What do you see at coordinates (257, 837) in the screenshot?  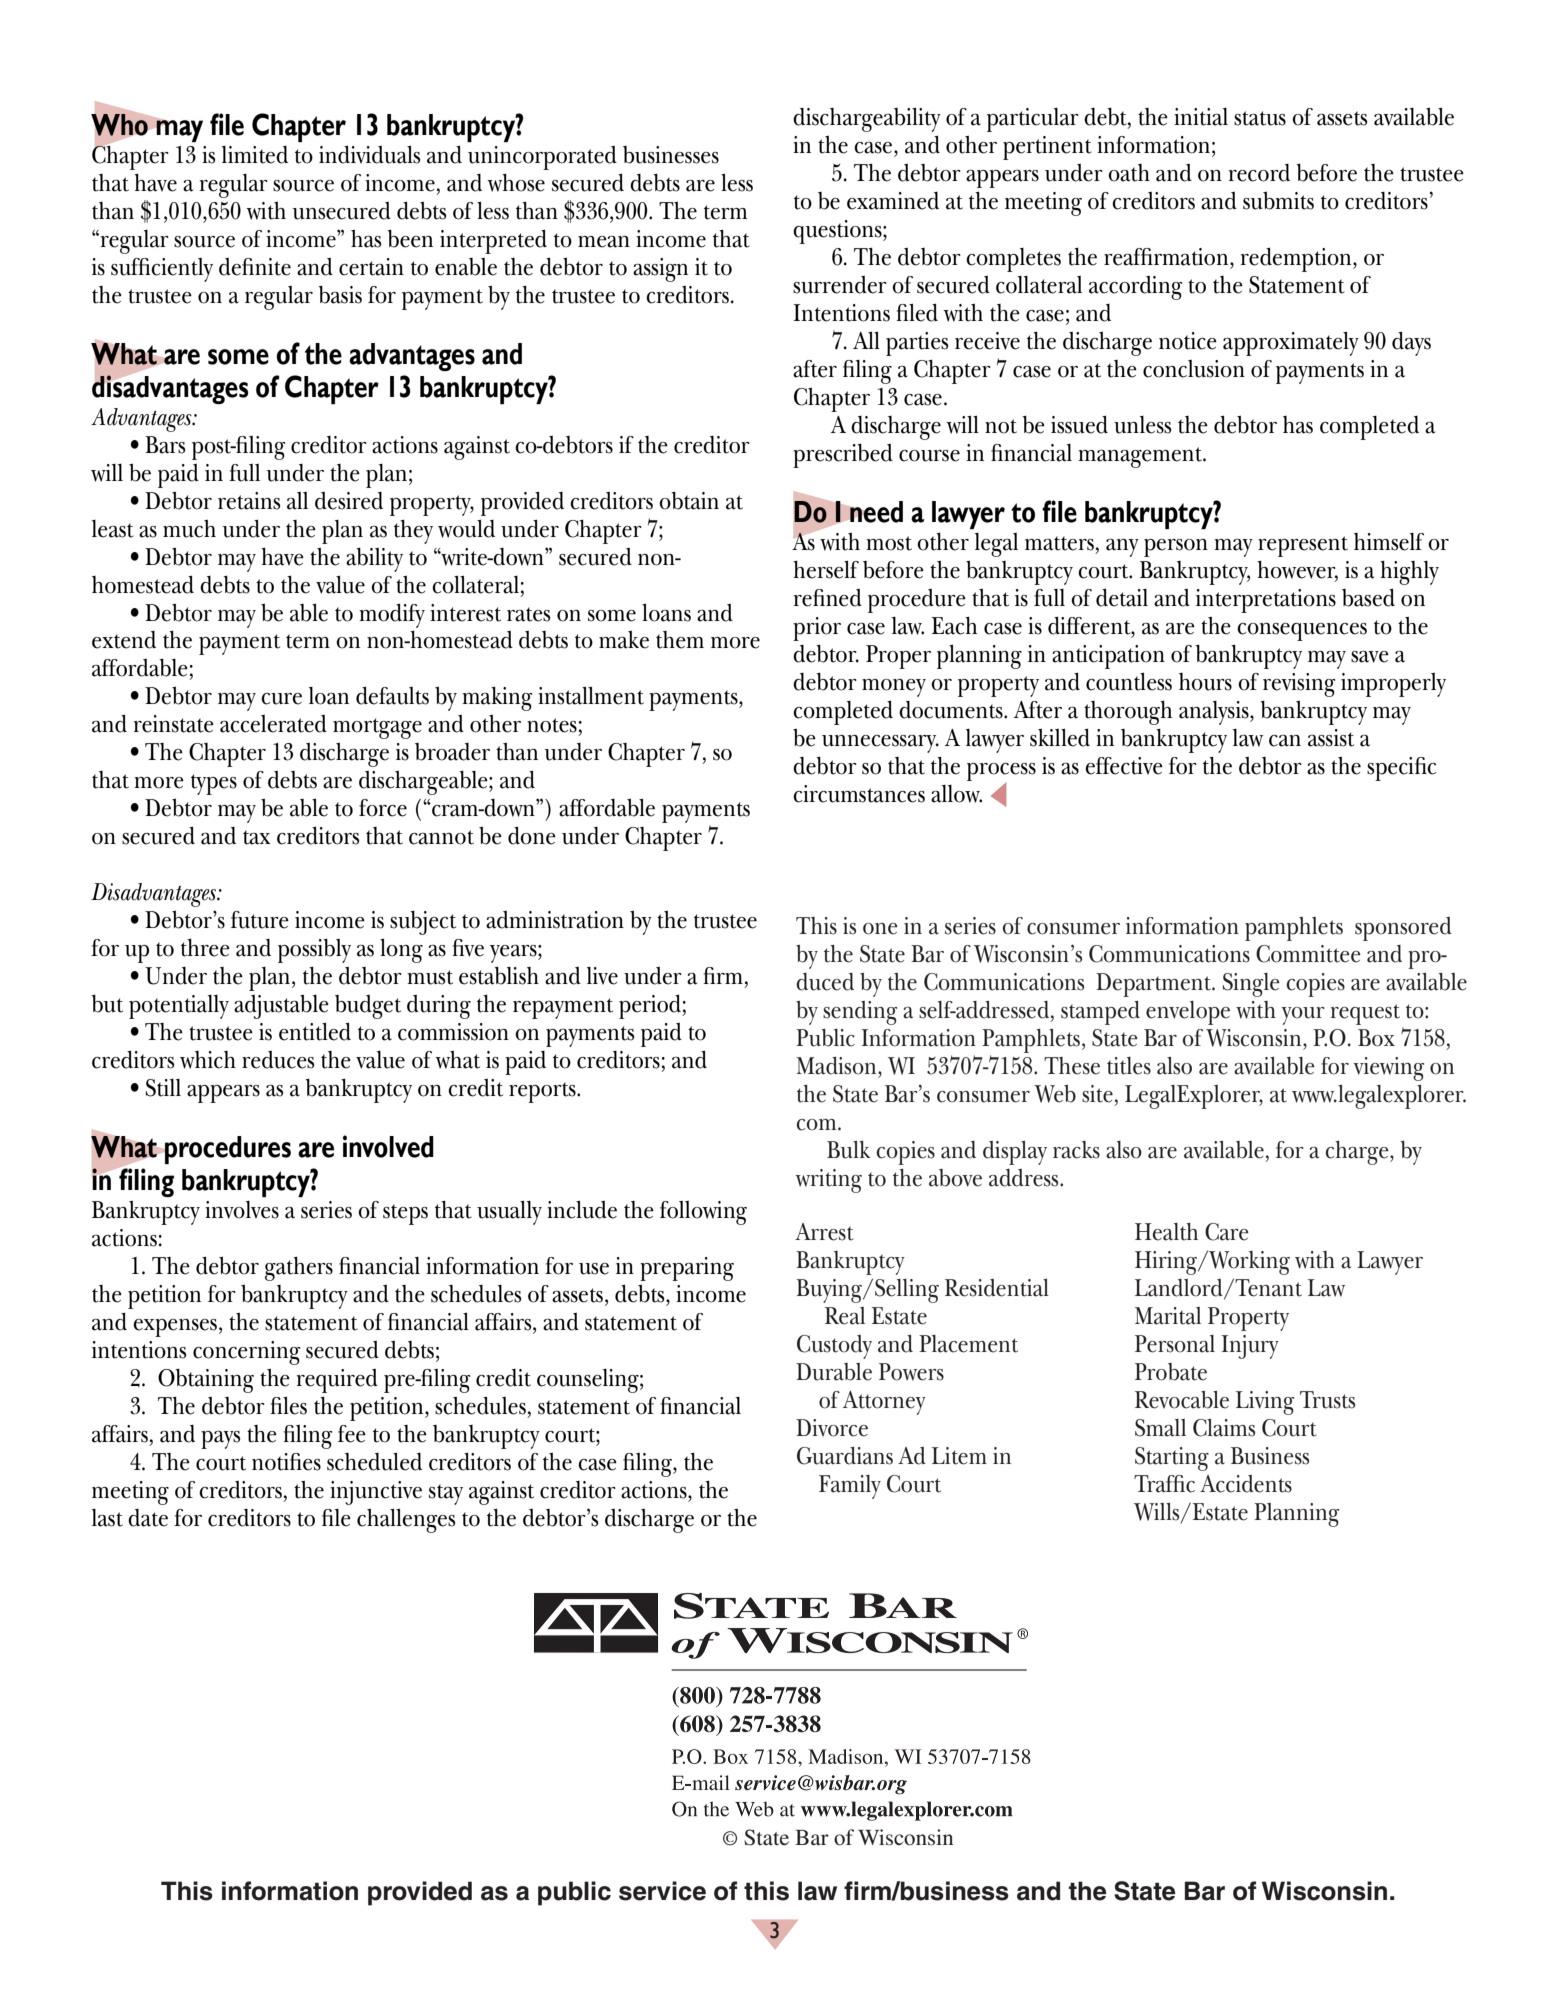 I see `tax` at bounding box center [257, 837].
